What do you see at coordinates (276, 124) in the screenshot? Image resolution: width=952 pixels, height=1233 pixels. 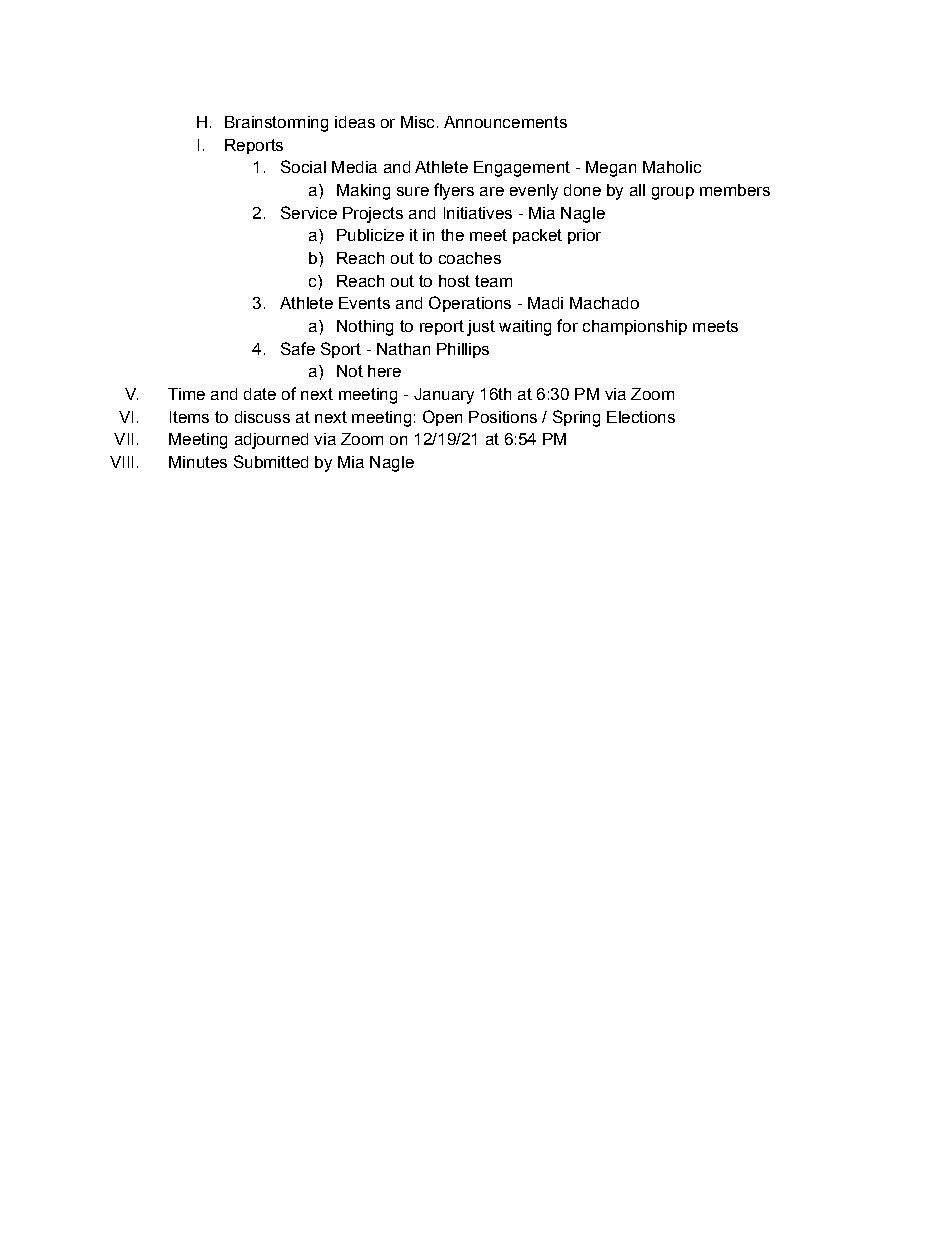 I see `Brainstorming` at bounding box center [276, 124].
